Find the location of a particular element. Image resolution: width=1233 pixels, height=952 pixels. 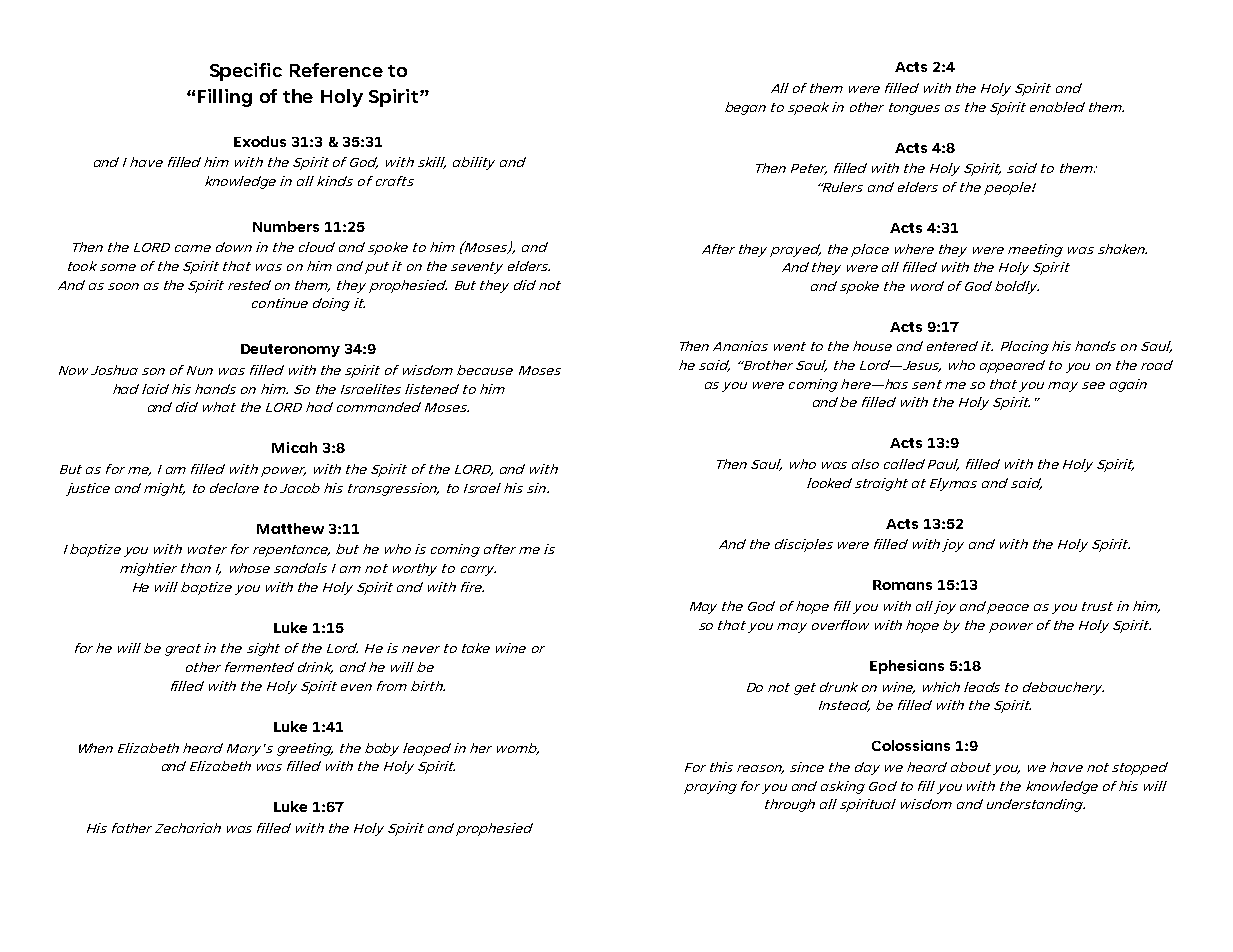

Deuteronomy is located at coordinates (290, 350).
